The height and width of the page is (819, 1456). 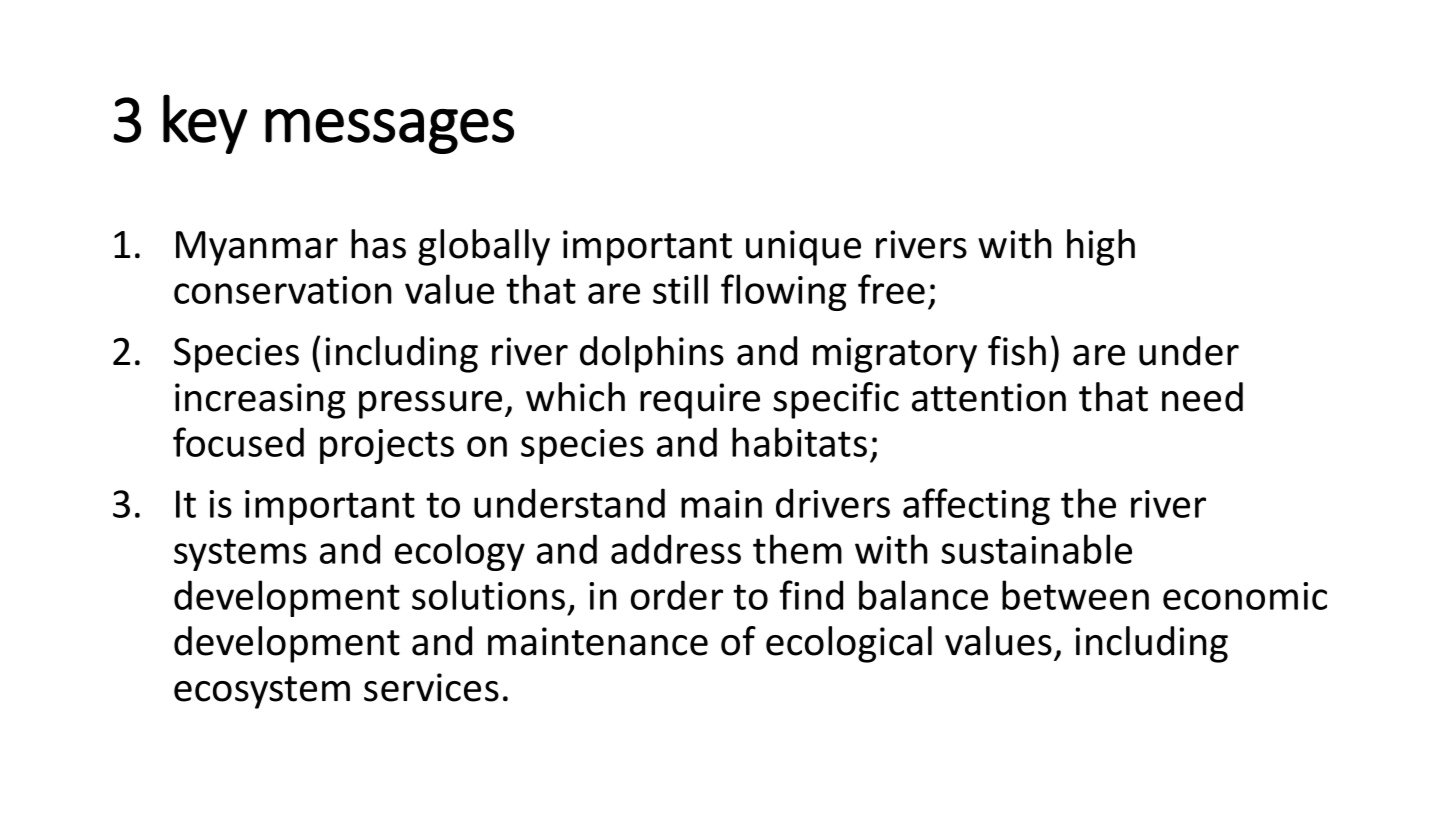 What do you see at coordinates (803, 248) in the page?
I see `unique` at bounding box center [803, 248].
